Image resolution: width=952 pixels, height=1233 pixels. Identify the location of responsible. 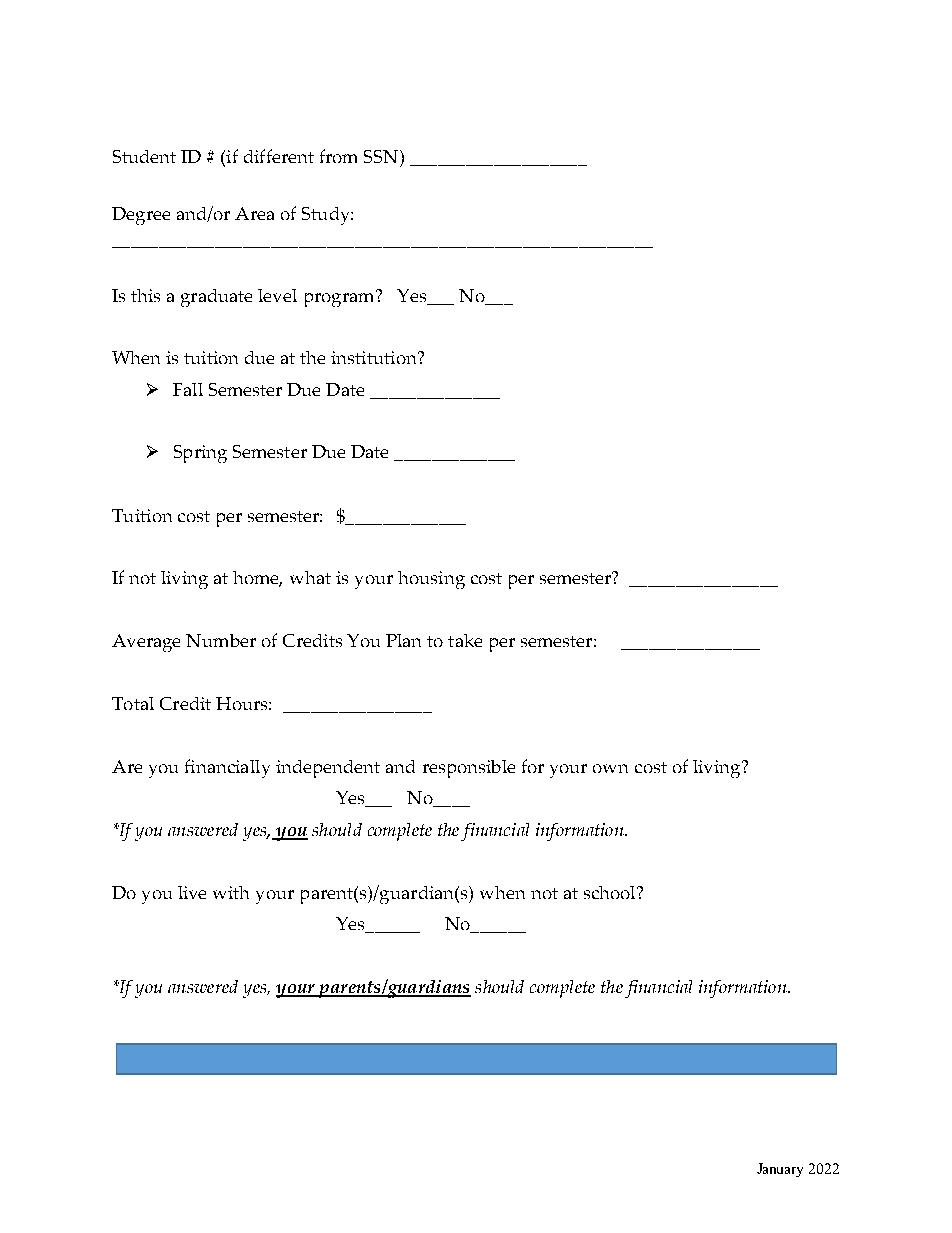
(469, 769).
